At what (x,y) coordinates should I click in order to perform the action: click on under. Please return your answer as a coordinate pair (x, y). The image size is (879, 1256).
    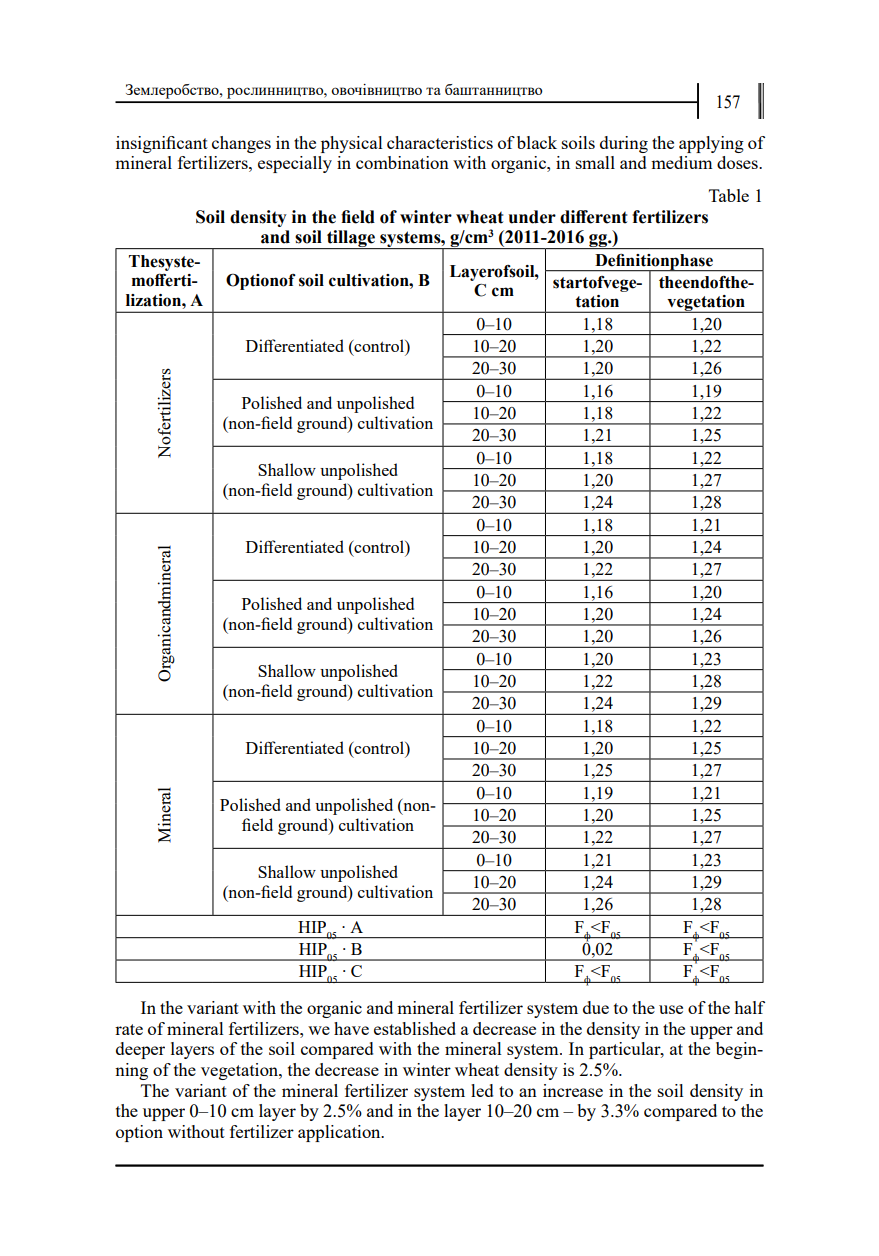
    Looking at the image, I should click on (532, 217).
